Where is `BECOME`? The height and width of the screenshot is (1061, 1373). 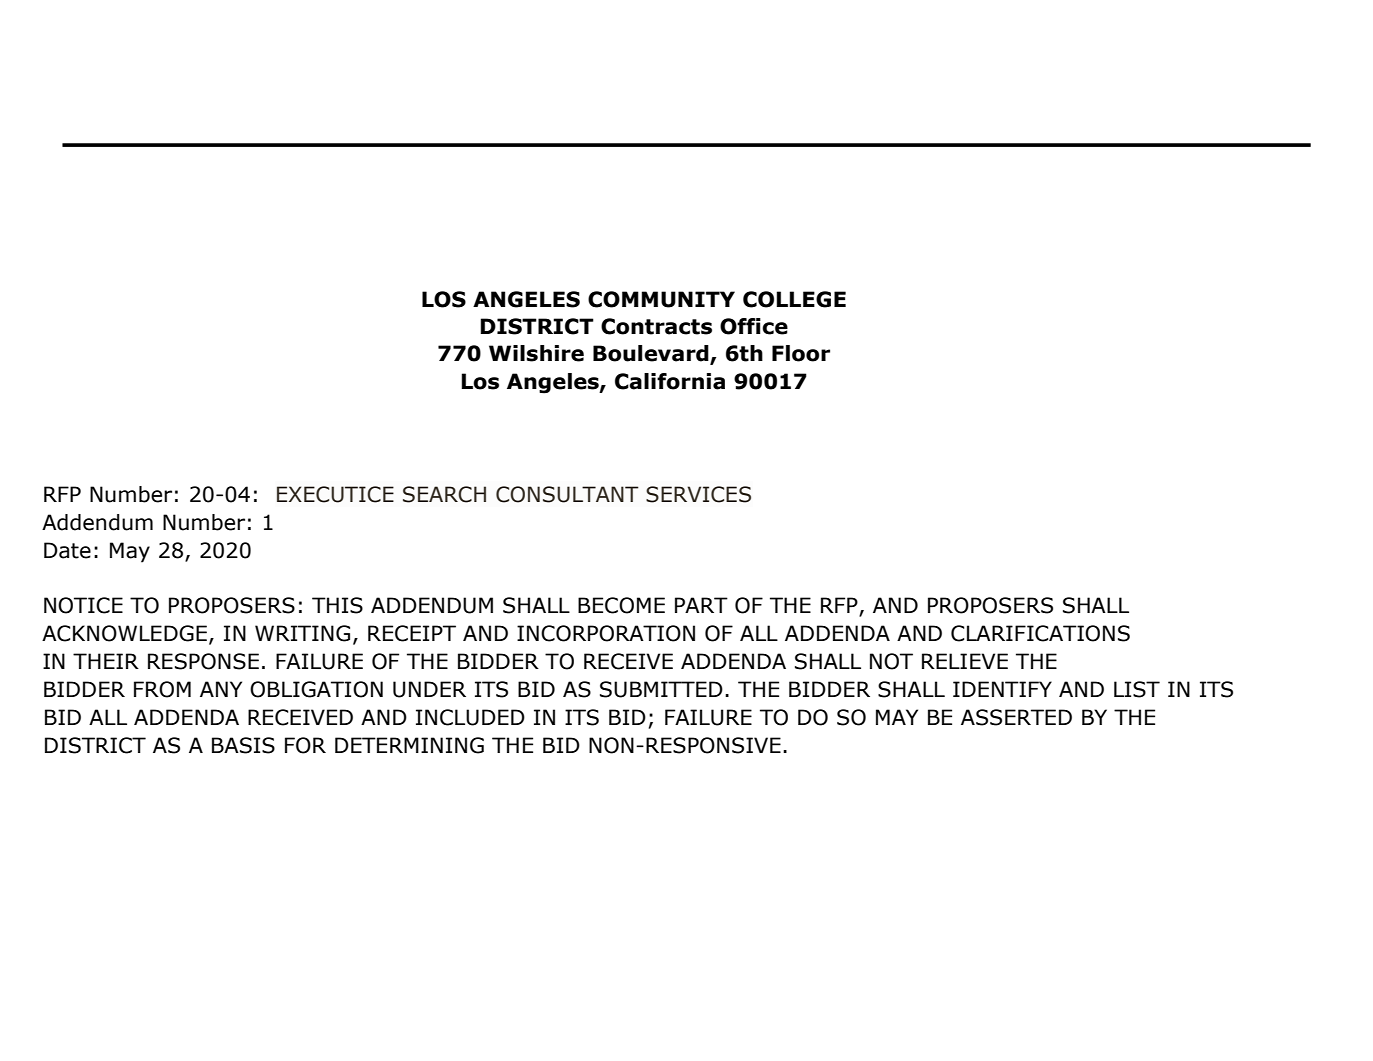
BECOME is located at coordinates (621, 605).
